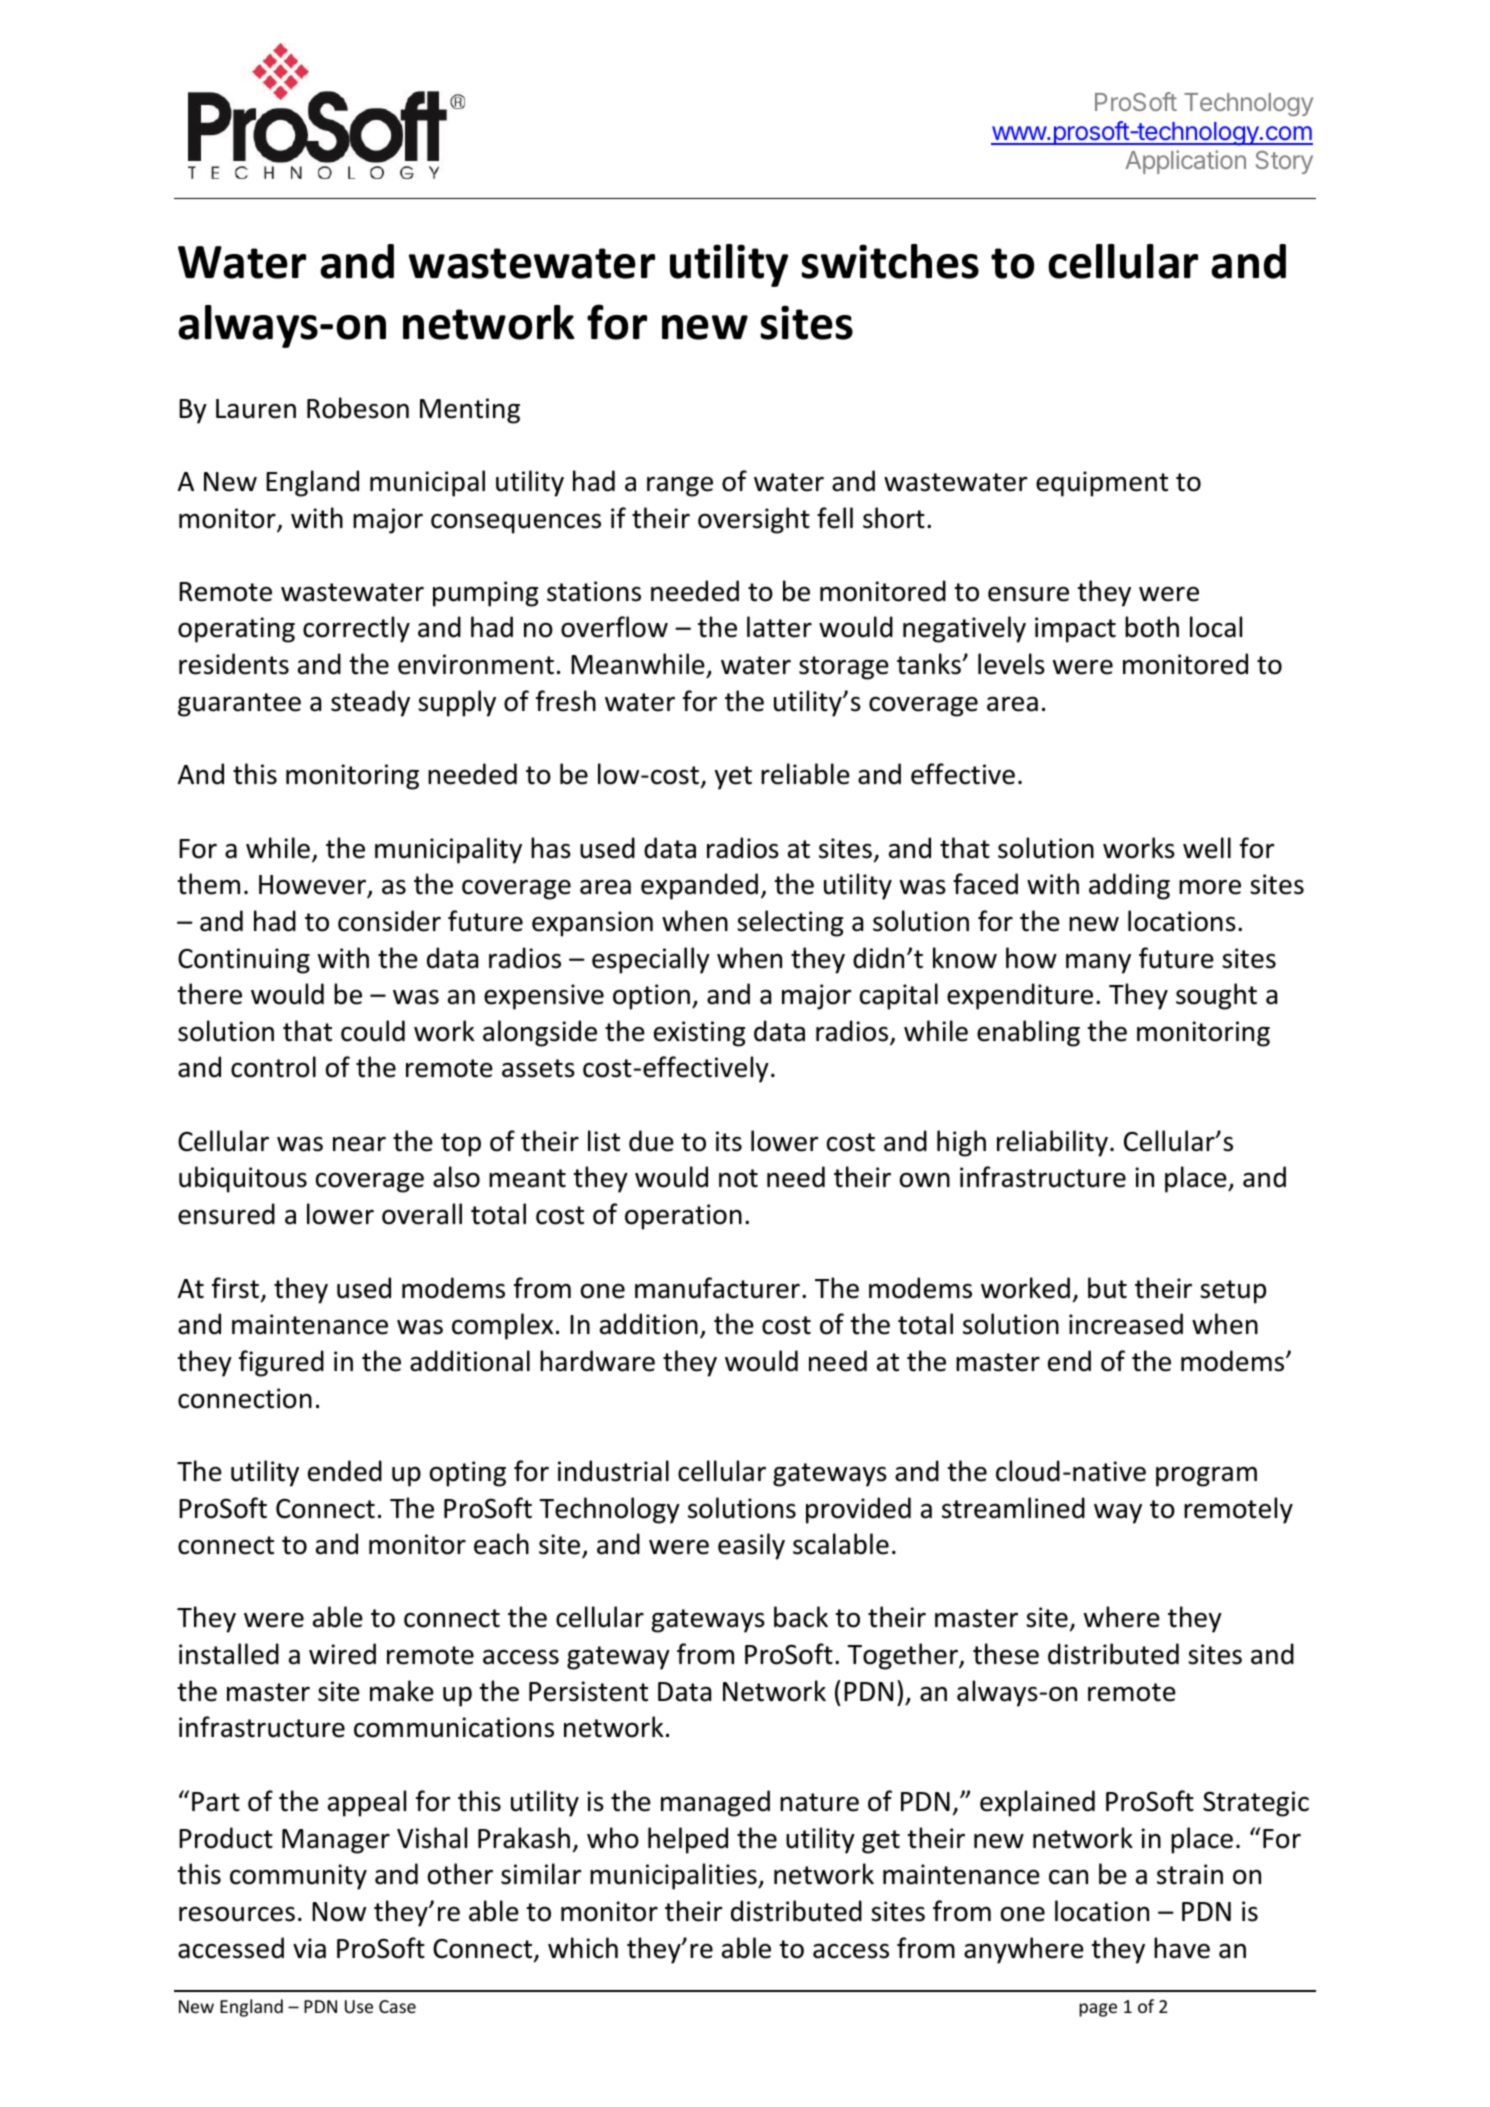 This page has width=1490, height=2107. Describe the element at coordinates (790, 923) in the page. I see `selecting` at that location.
